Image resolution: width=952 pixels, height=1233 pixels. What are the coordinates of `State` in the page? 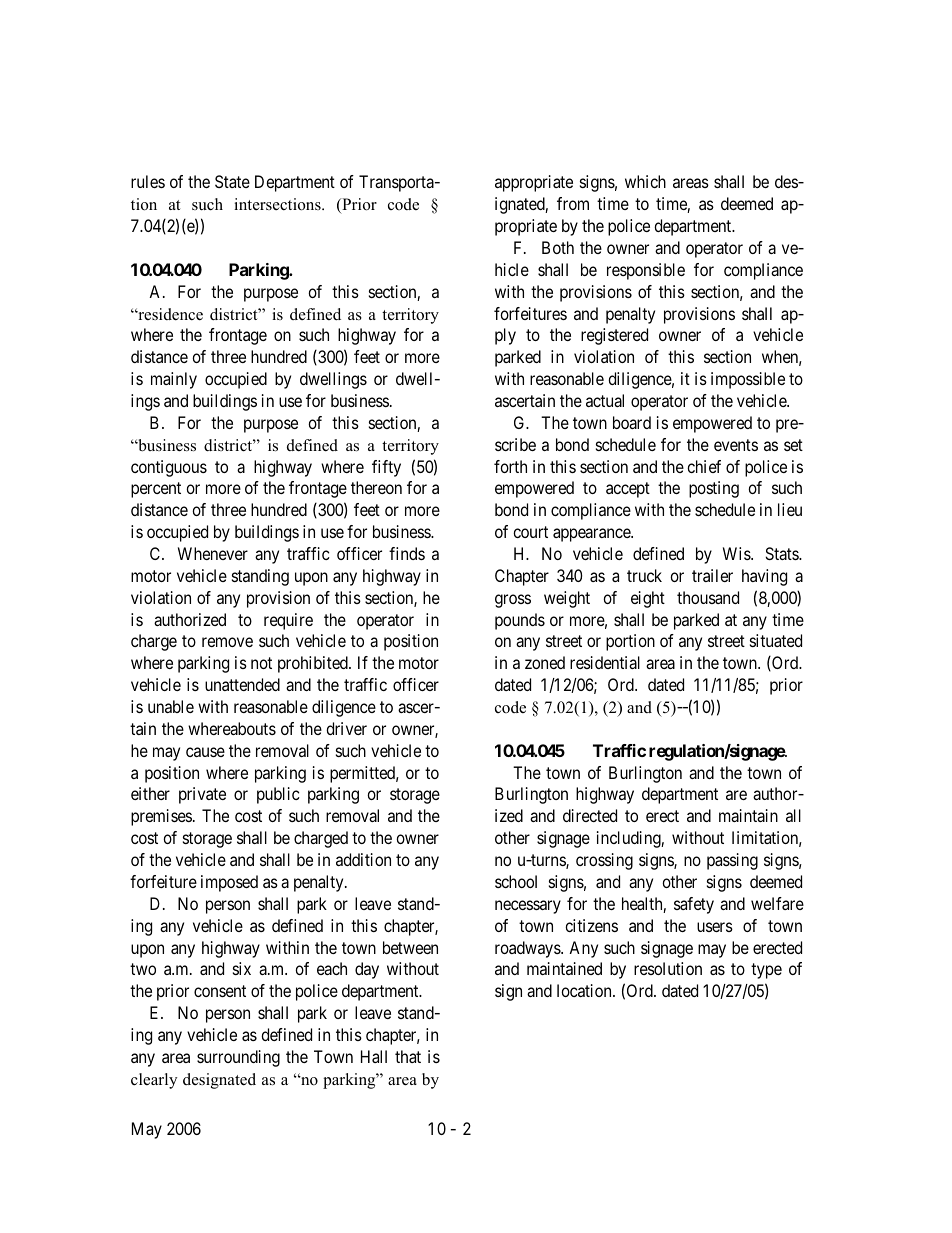 It's located at (232, 181).
